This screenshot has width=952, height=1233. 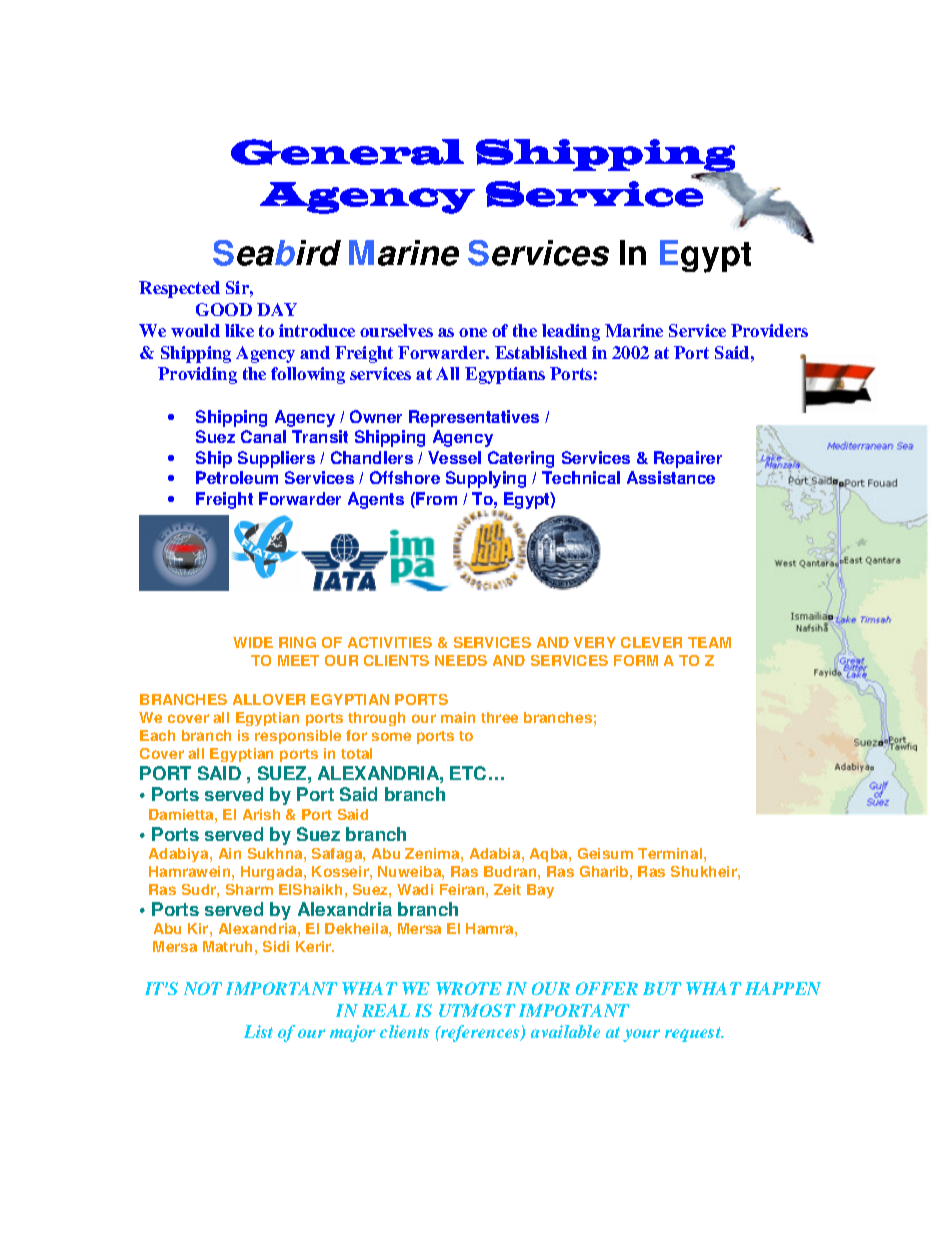 I want to click on Repairer, so click(x=688, y=459).
